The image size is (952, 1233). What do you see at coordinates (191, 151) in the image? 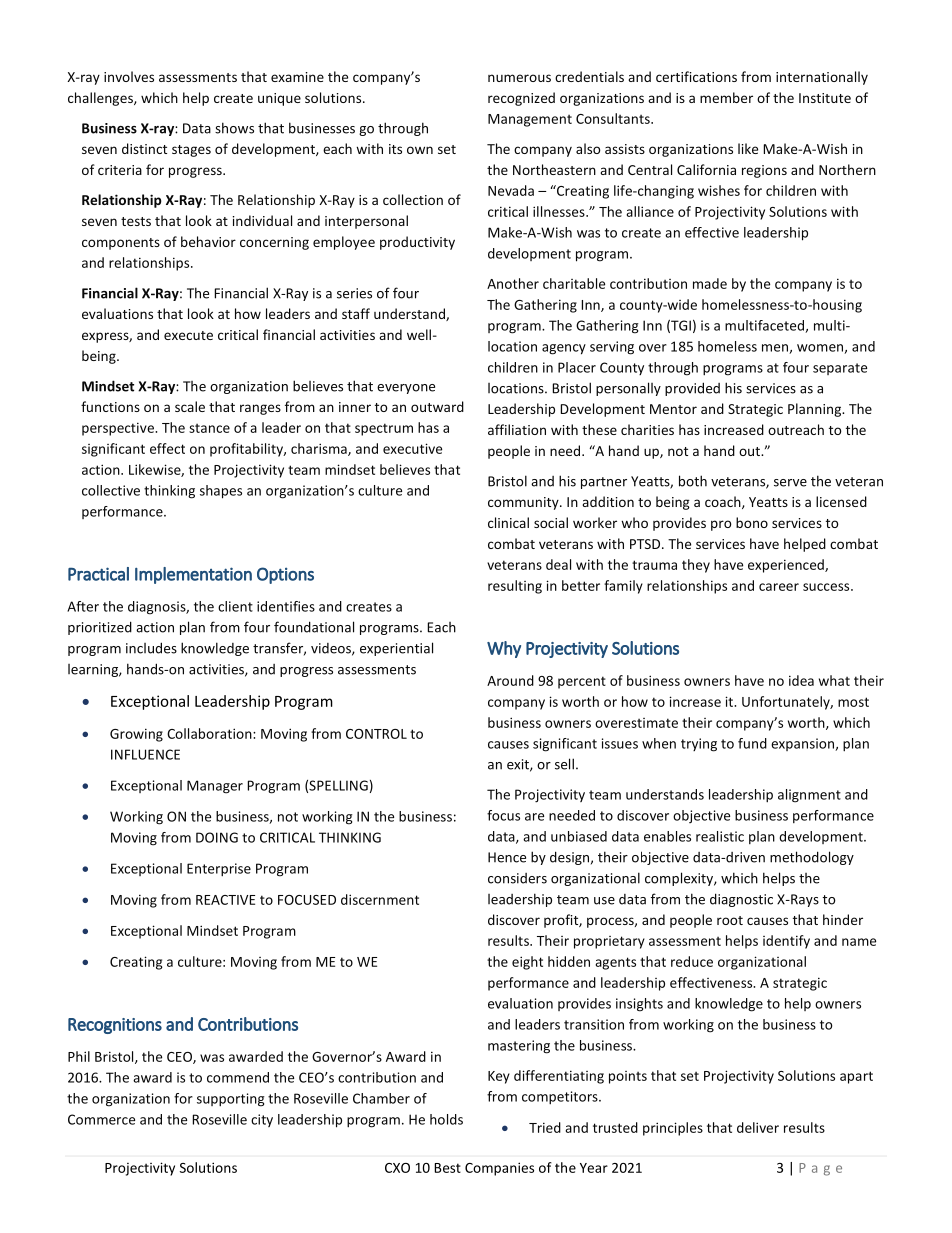
I see `stages` at bounding box center [191, 151].
